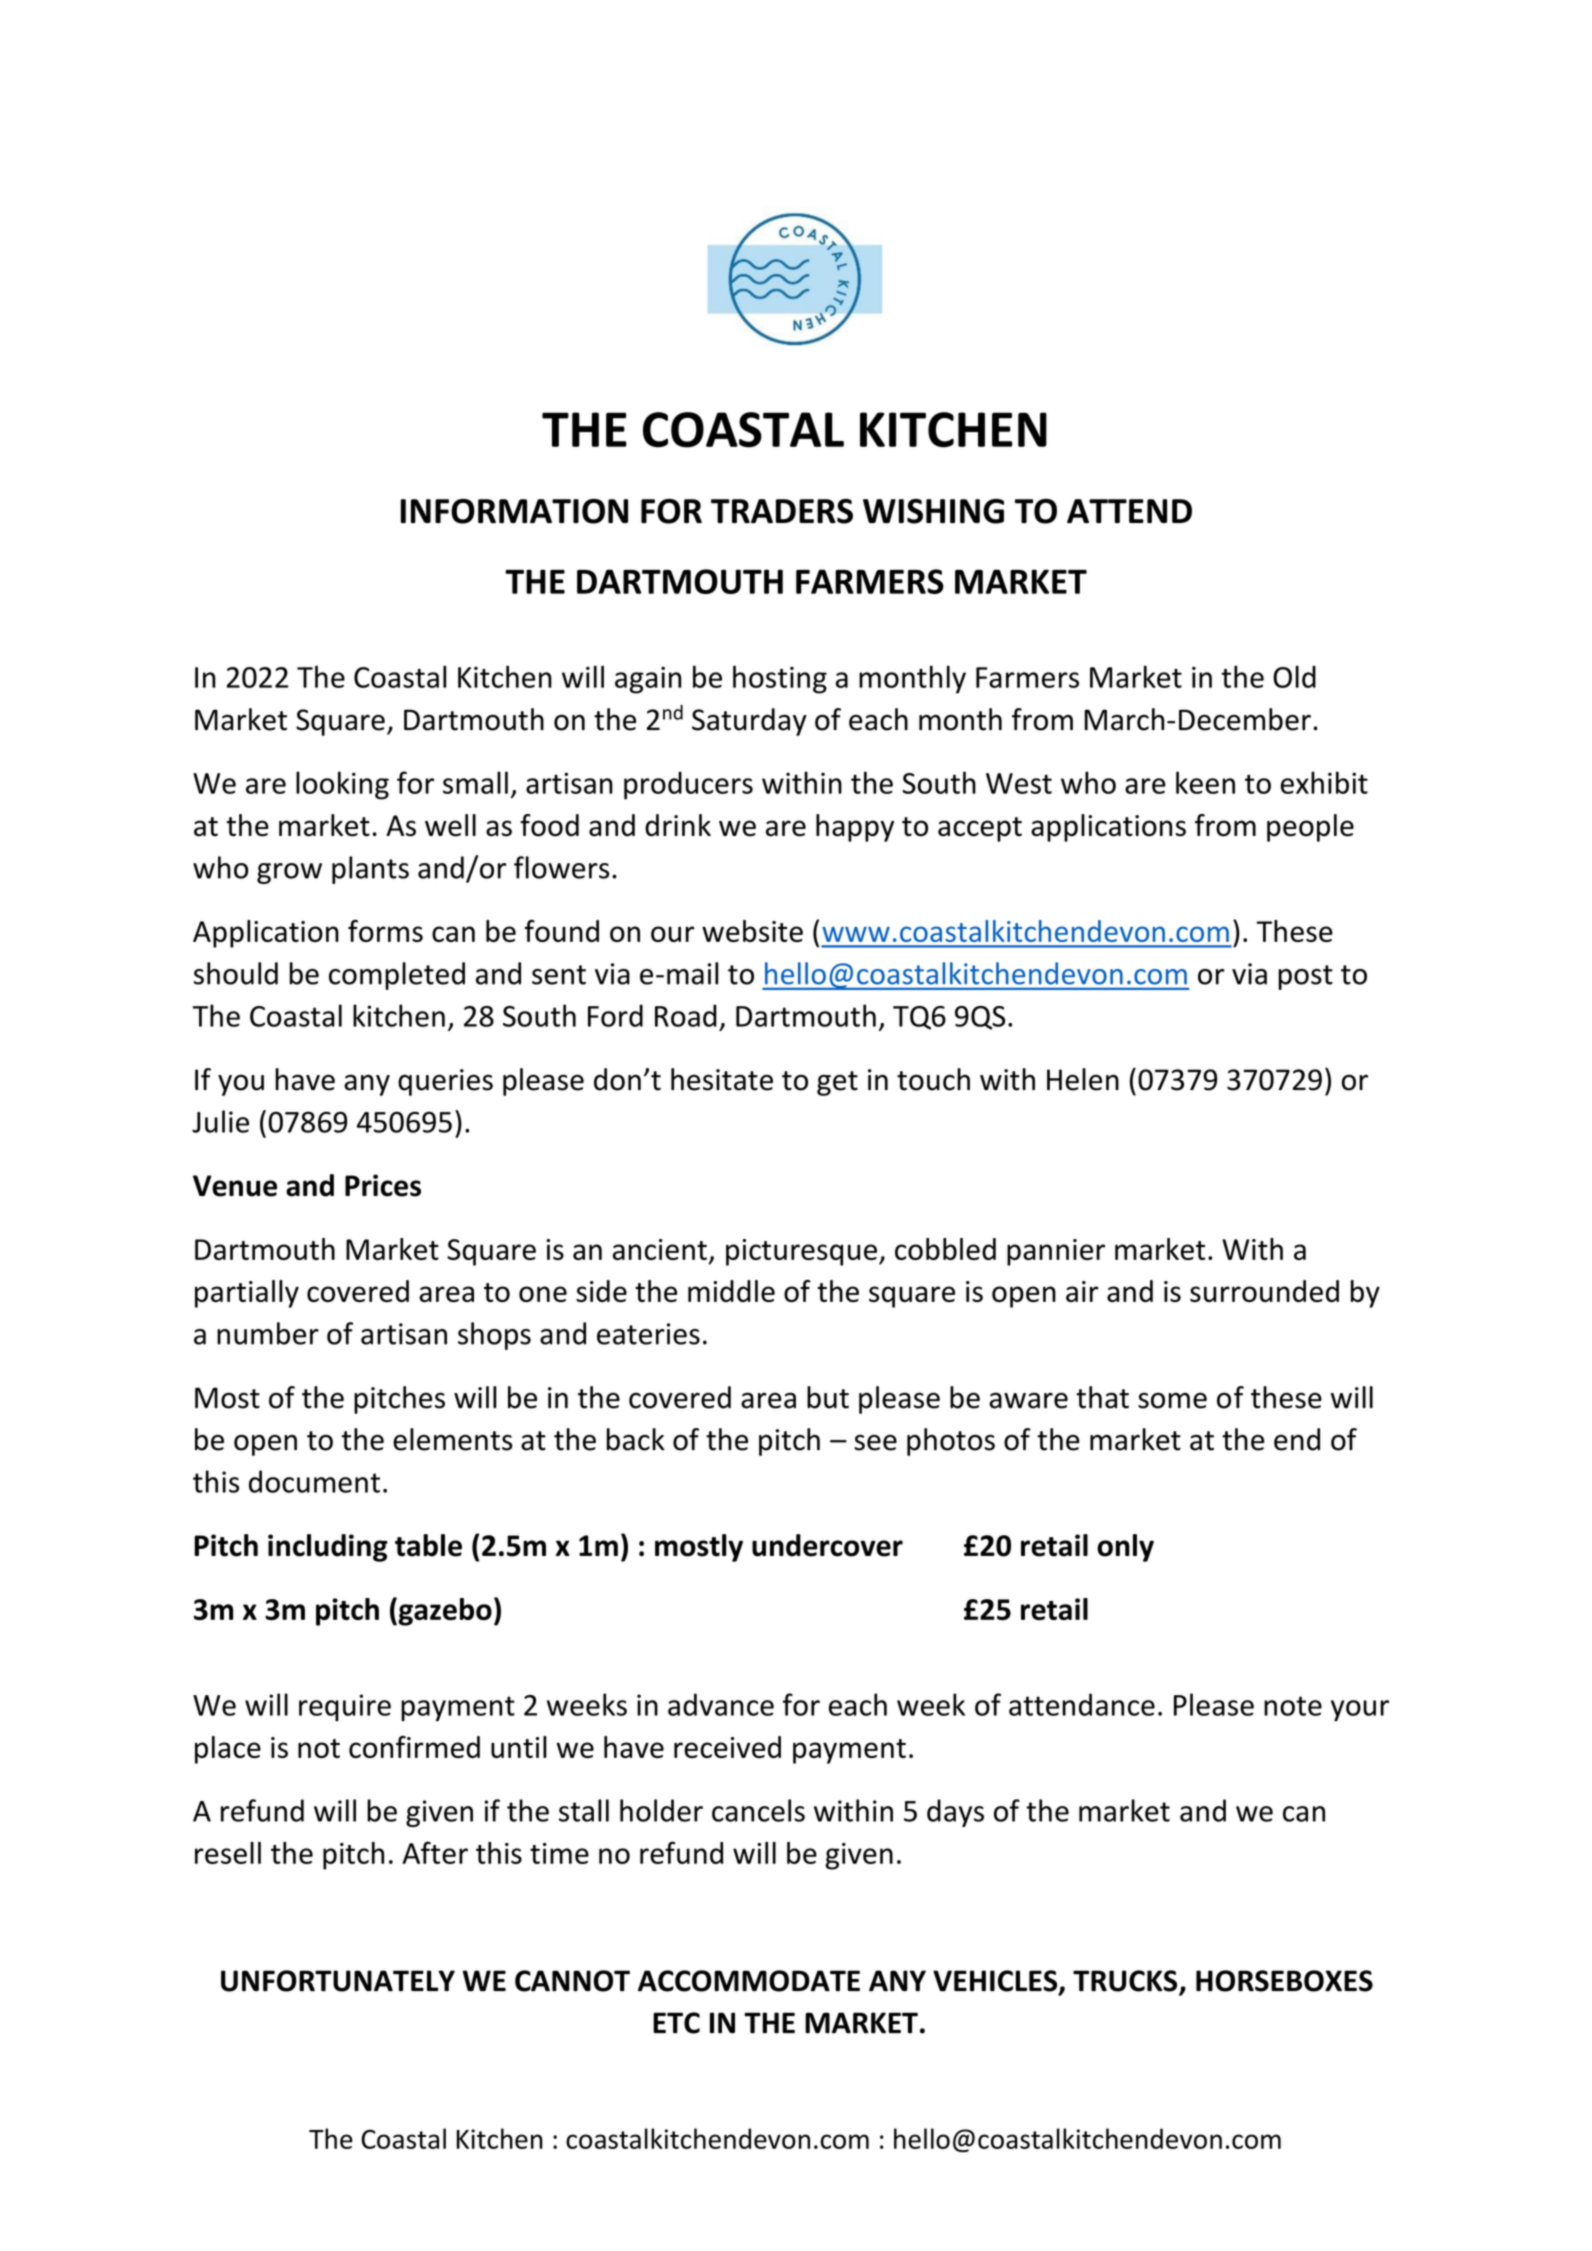 This document has width=1592, height=2251. Describe the element at coordinates (1125, 1548) in the document. I see `only` at that location.
